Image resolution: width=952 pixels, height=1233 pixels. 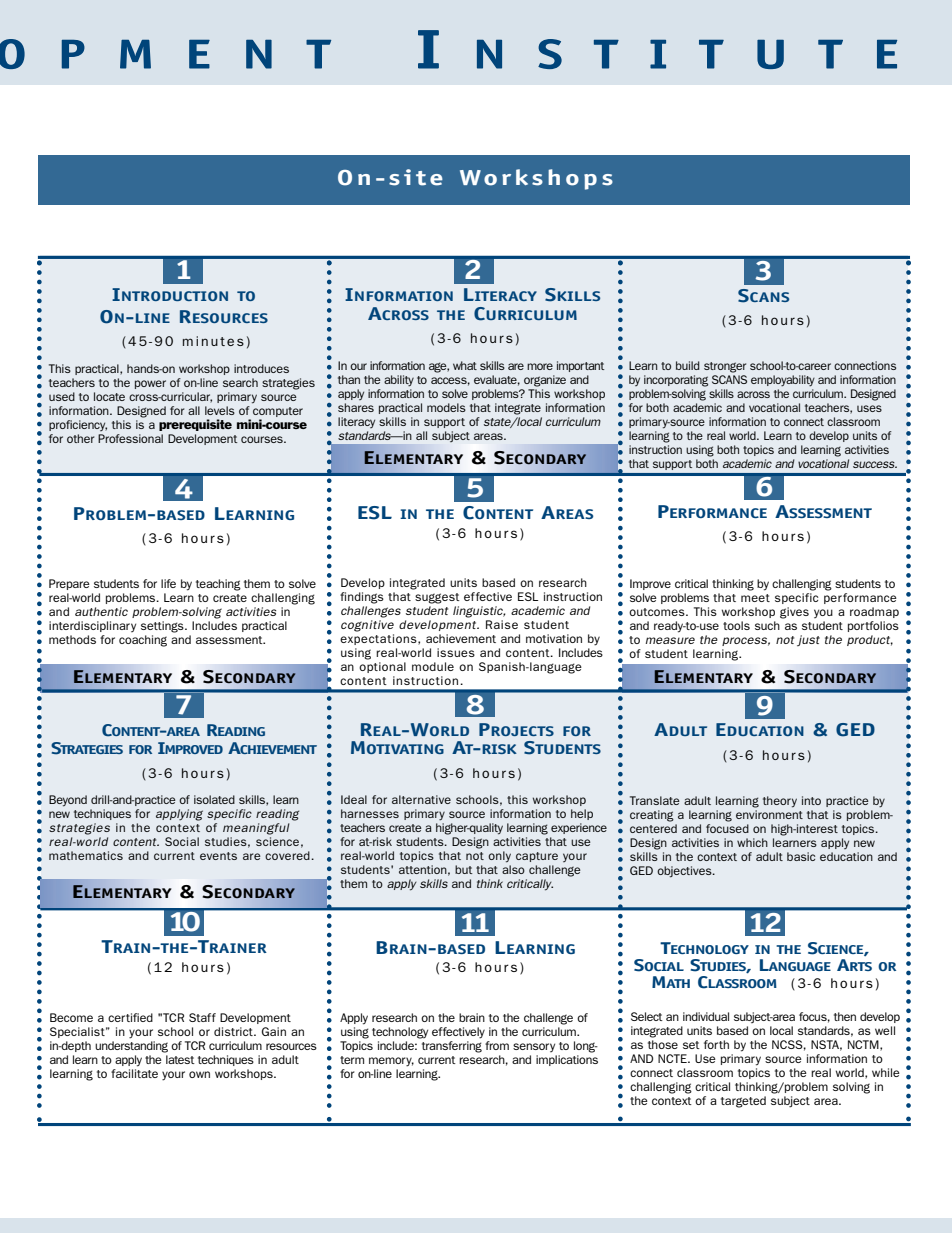 I want to click on power, so click(x=150, y=384).
